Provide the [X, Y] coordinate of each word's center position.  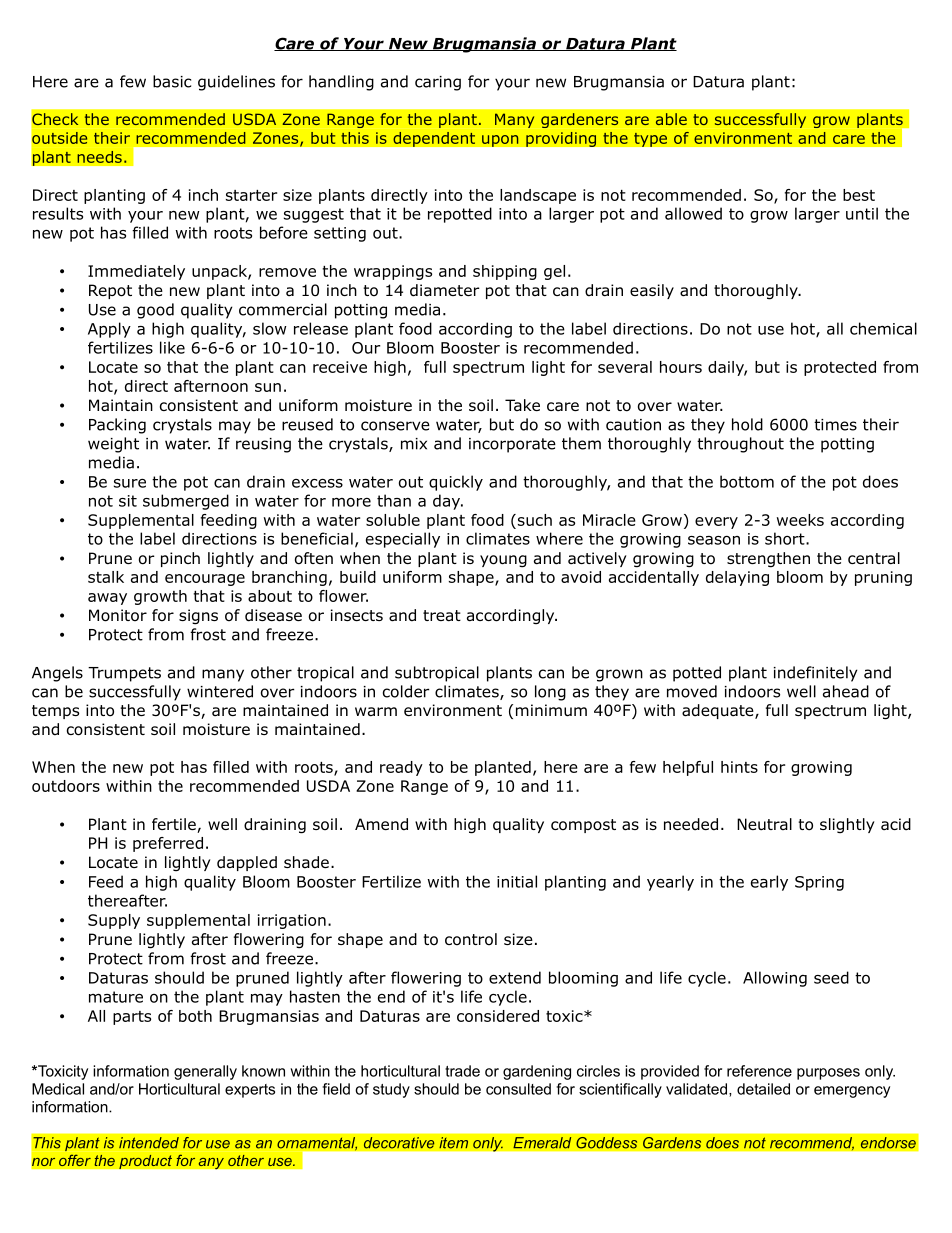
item [454, 1143]
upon [500, 141]
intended [149, 1143]
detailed [763, 1089]
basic [172, 81]
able [671, 119]
